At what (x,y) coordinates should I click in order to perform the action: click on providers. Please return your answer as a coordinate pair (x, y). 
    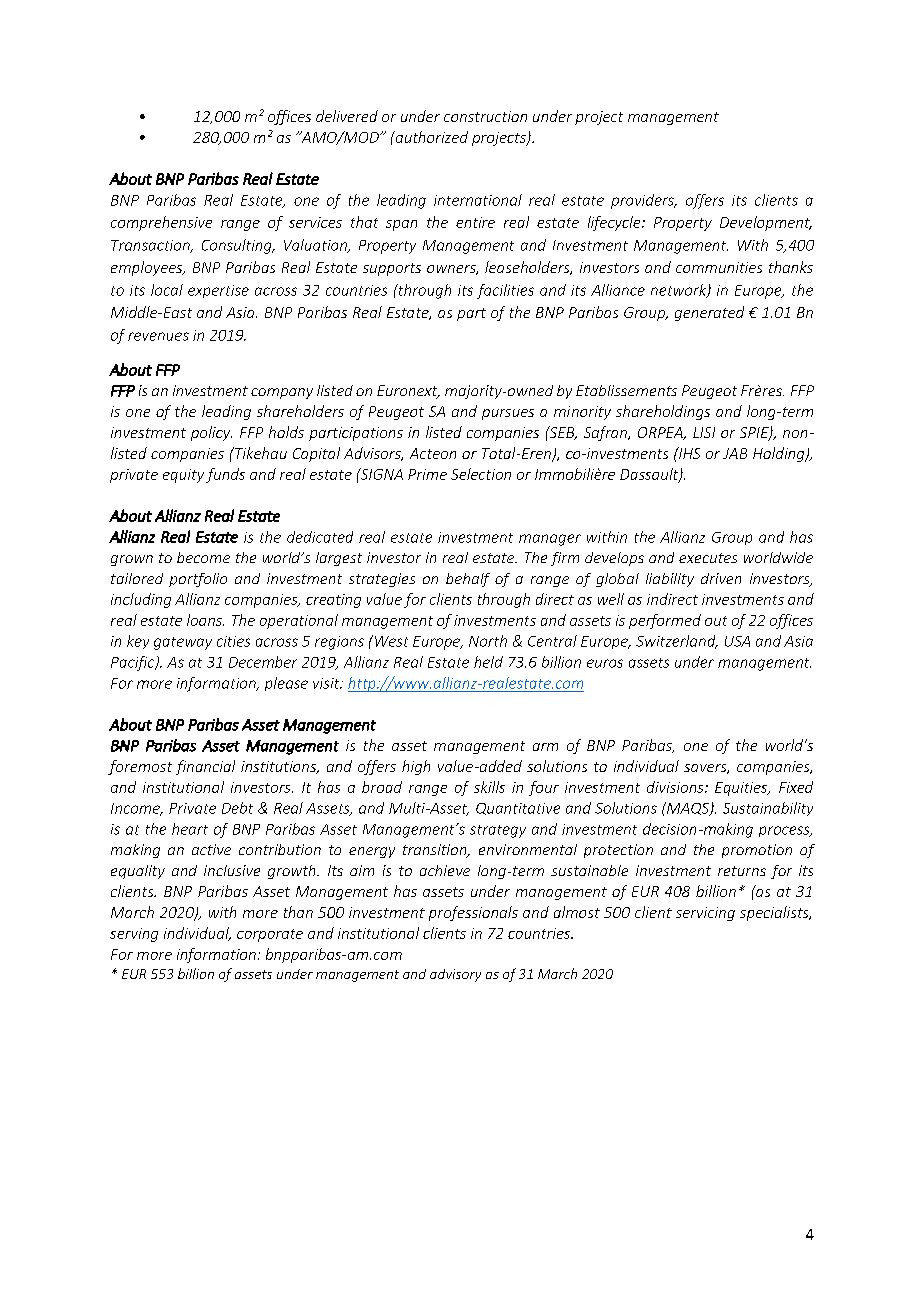
    Looking at the image, I should click on (643, 201).
